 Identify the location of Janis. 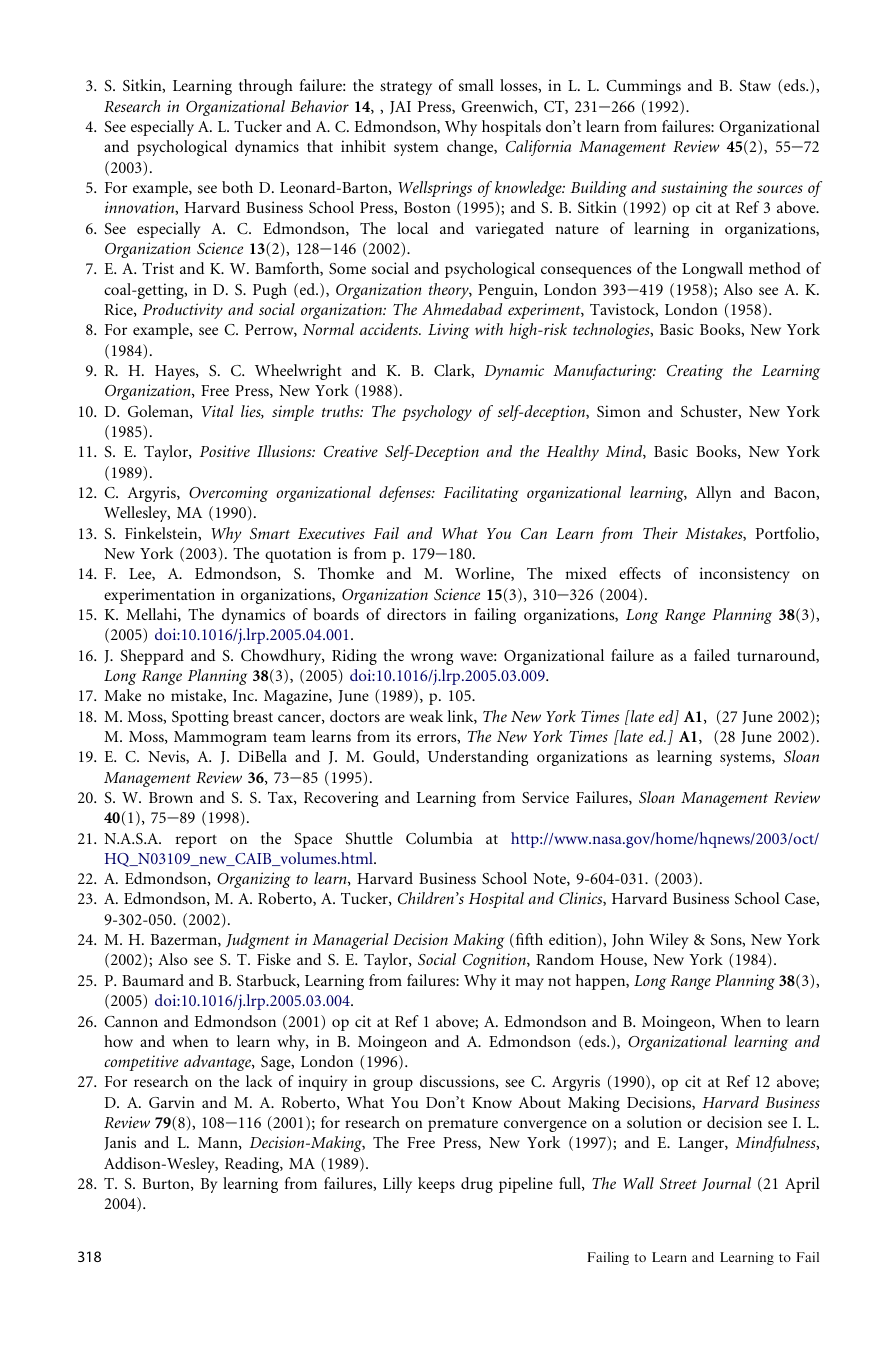
(120, 1143).
